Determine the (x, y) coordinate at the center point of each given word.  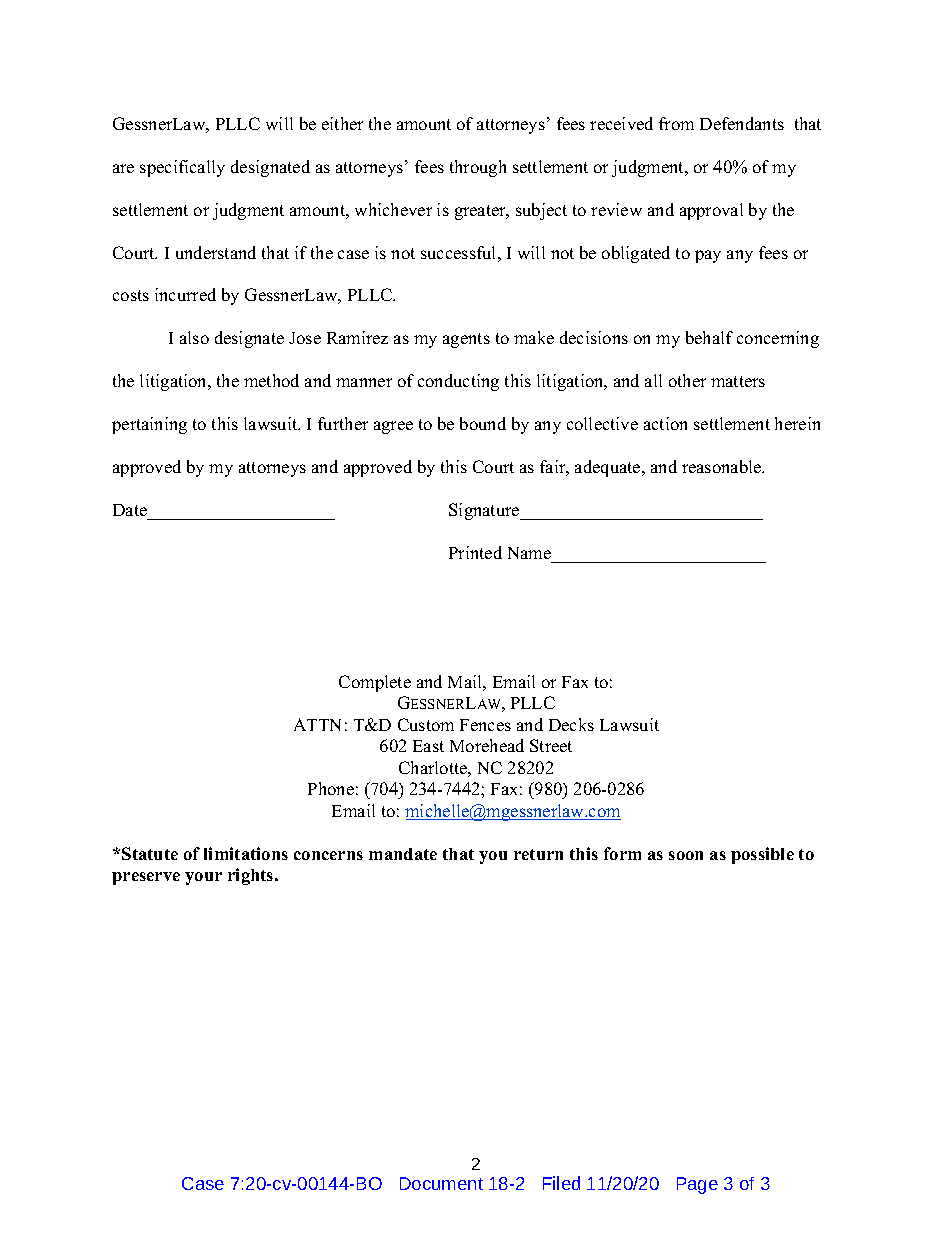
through (478, 168)
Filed (561, 1183)
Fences (485, 725)
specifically (182, 168)
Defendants (742, 123)
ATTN (317, 724)
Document (441, 1183)
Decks (571, 724)
